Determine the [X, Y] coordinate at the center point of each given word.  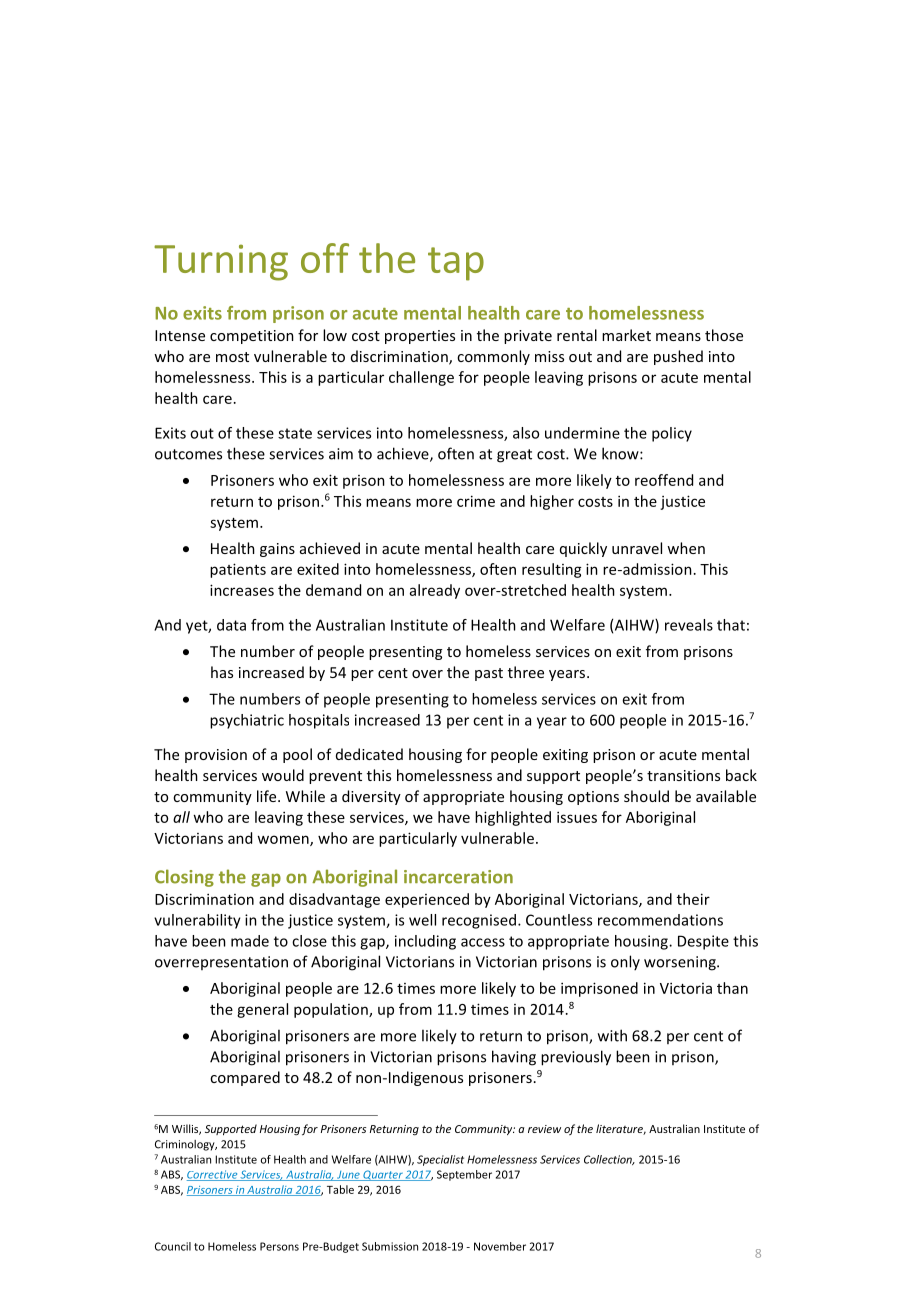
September [464, 1175]
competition [252, 337]
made [250, 941]
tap [456, 264]
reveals [689, 625]
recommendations [660, 920]
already [435, 591]
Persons [279, 1246]
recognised [479, 921]
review [544, 1129]
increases [242, 590]
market [626, 335]
